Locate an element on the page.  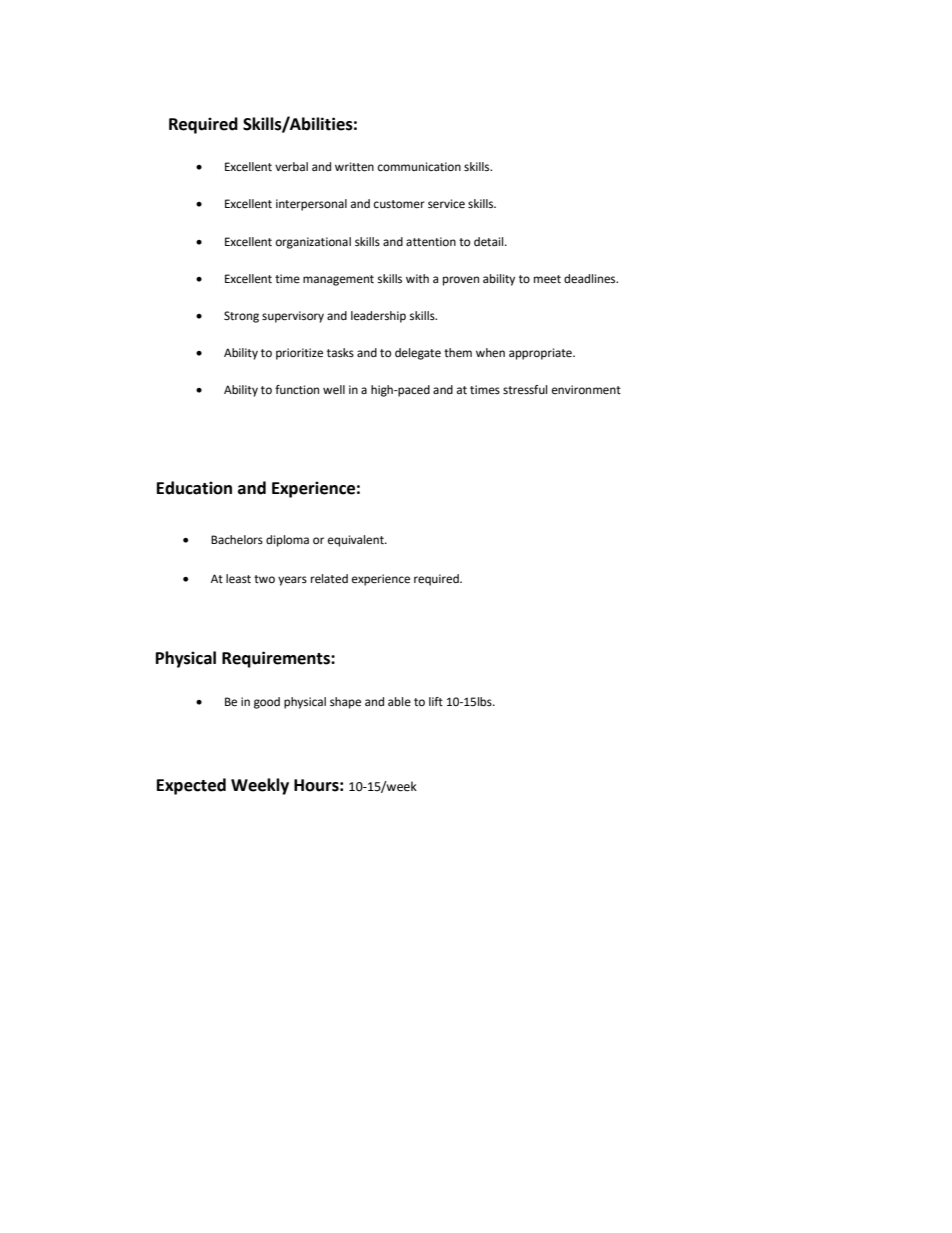
able is located at coordinates (399, 701).
